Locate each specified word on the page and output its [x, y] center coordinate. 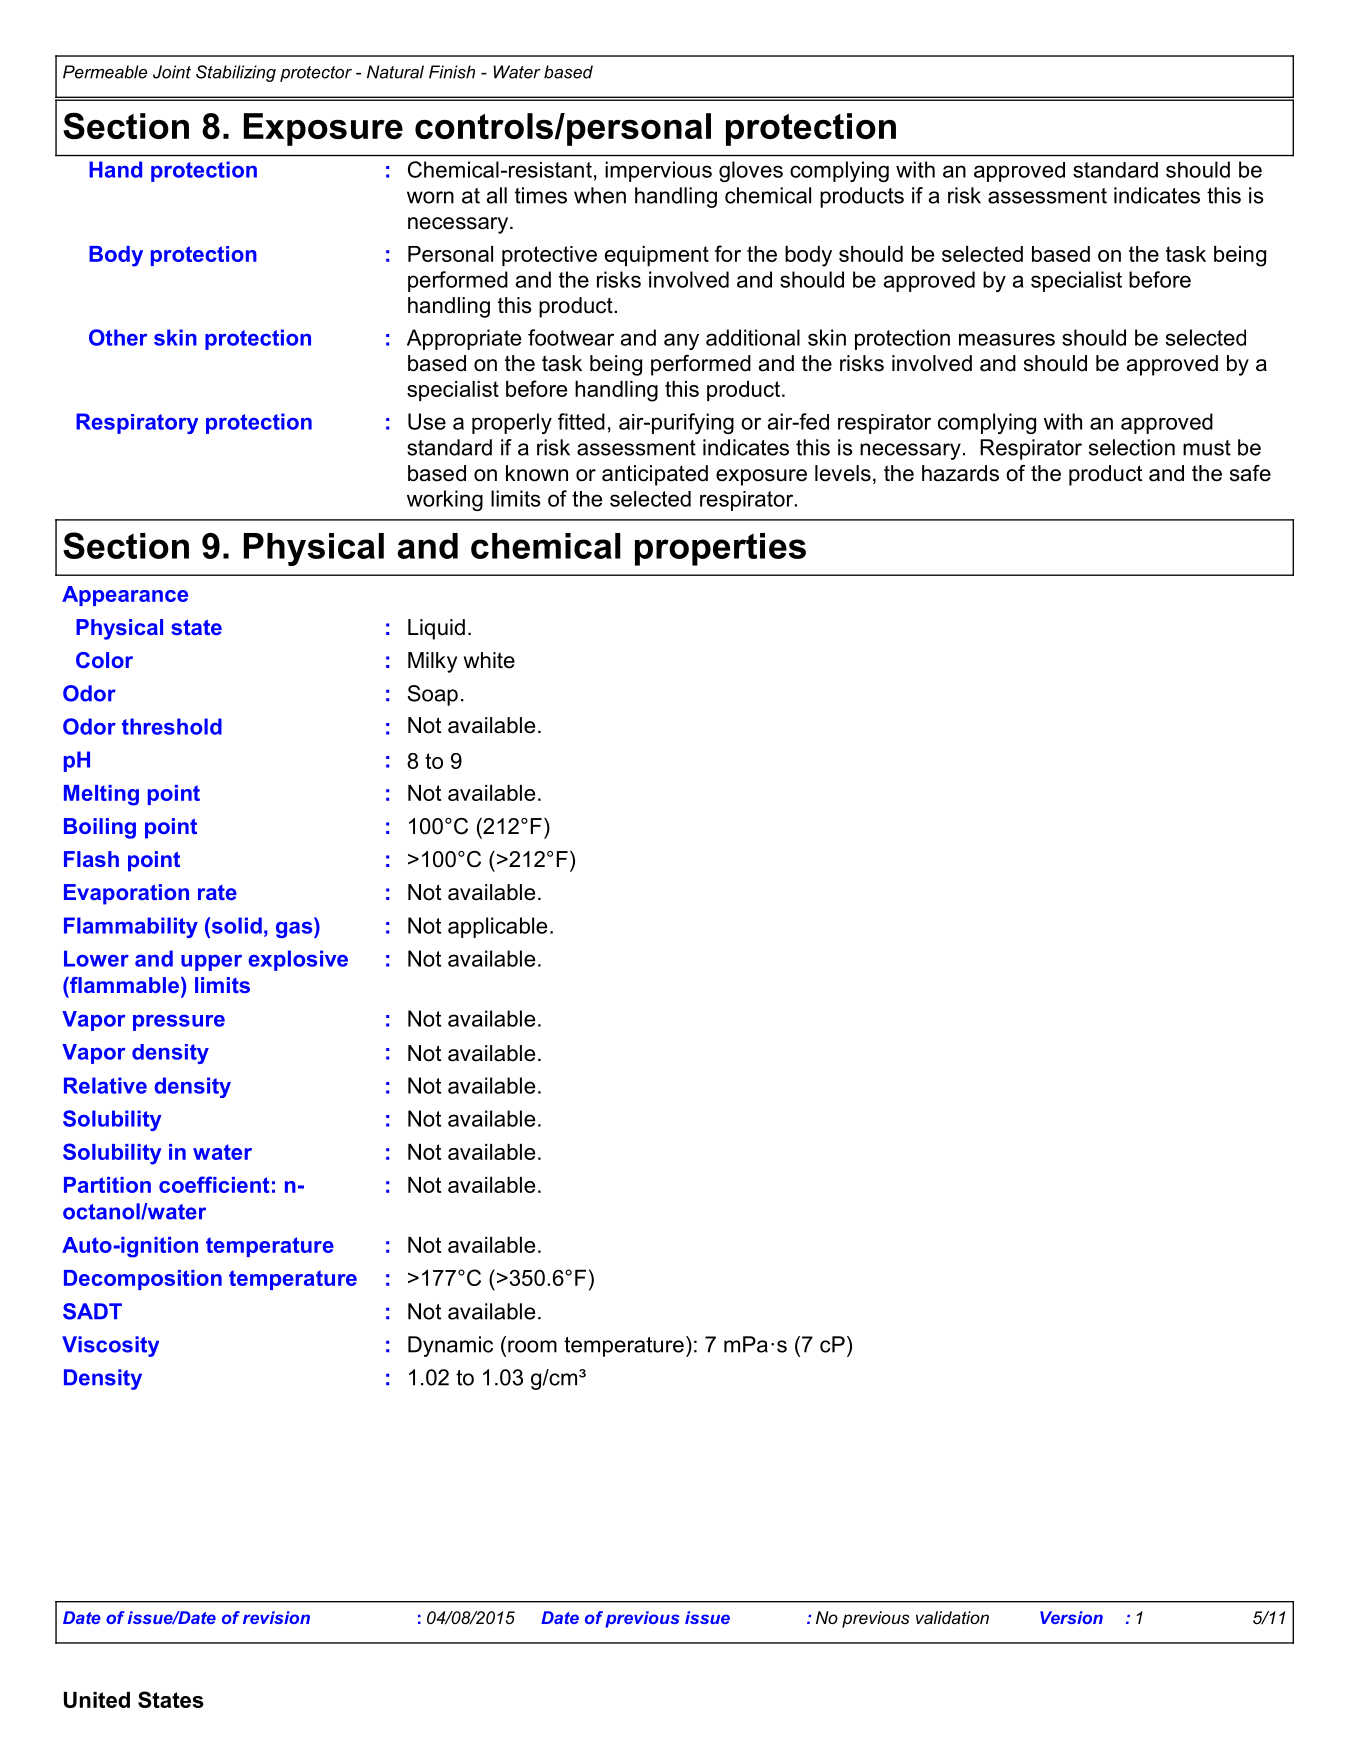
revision [276, 1617]
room [532, 1346]
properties [720, 549]
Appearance [125, 596]
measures [1007, 339]
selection [1132, 447]
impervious [658, 171]
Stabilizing [236, 73]
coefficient [214, 1184]
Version [1071, 1617]
